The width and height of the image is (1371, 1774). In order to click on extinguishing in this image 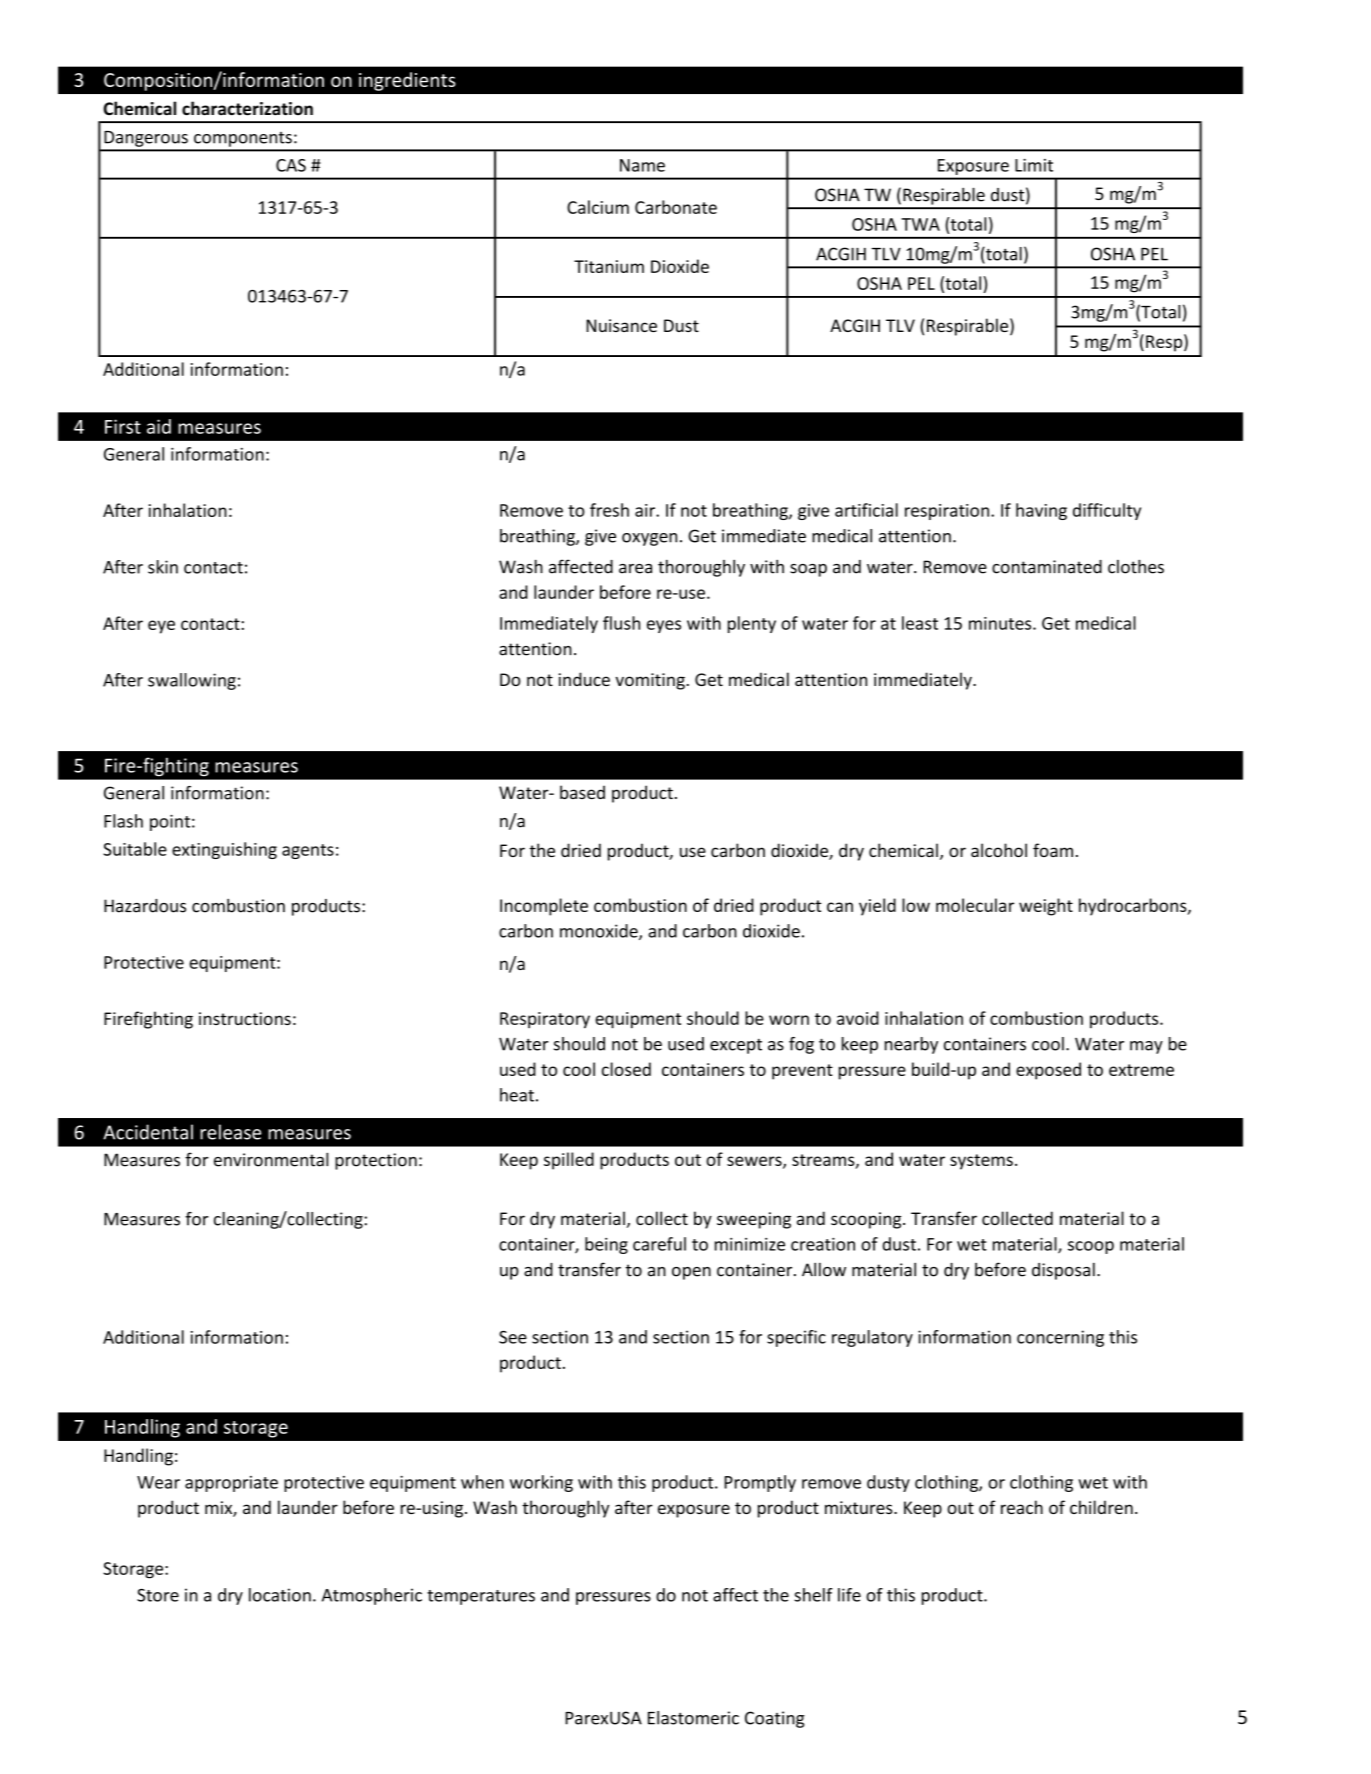, I will do `click(224, 850)`.
